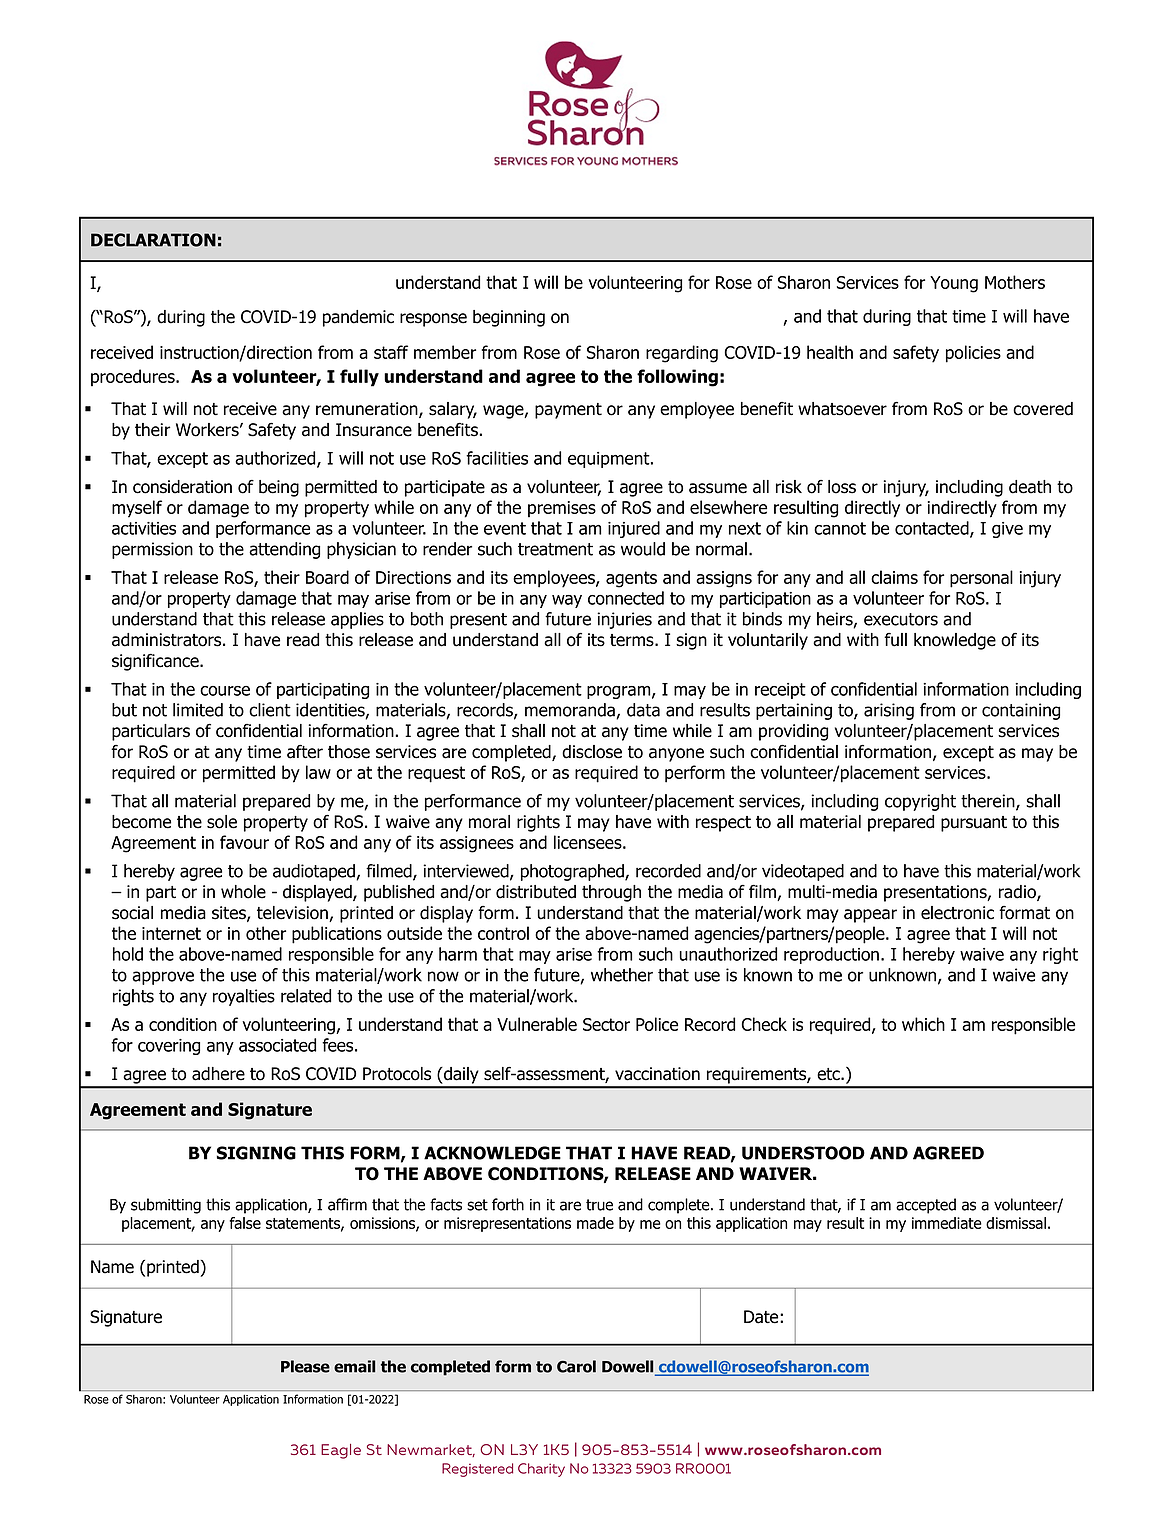 The image size is (1173, 1517). Describe the element at coordinates (218, 1074) in the screenshot. I see `adhere` at that location.
